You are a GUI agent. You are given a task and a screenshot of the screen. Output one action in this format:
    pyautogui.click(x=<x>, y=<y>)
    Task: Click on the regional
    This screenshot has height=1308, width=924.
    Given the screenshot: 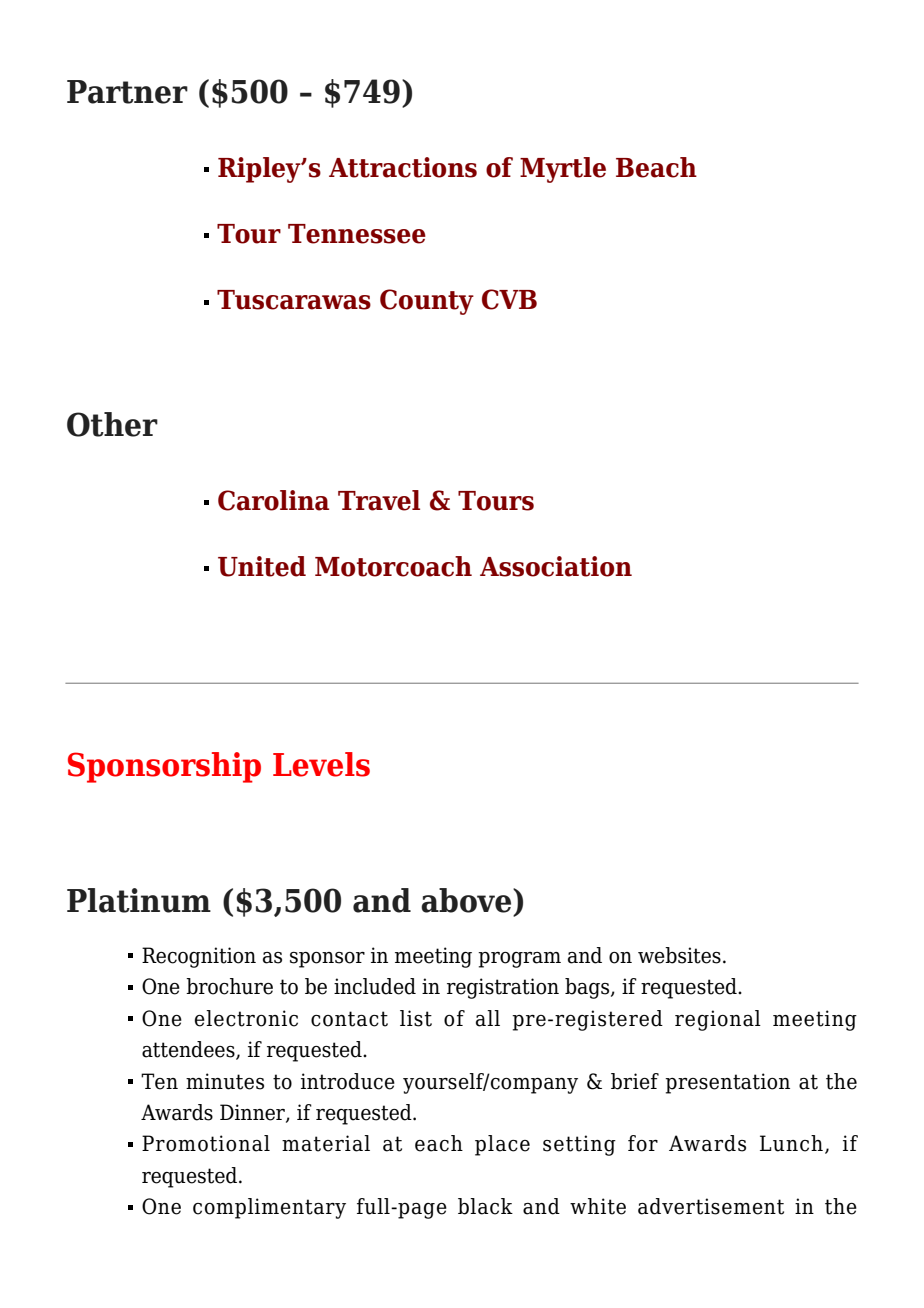 What is the action you would take?
    pyautogui.click(x=718, y=1020)
